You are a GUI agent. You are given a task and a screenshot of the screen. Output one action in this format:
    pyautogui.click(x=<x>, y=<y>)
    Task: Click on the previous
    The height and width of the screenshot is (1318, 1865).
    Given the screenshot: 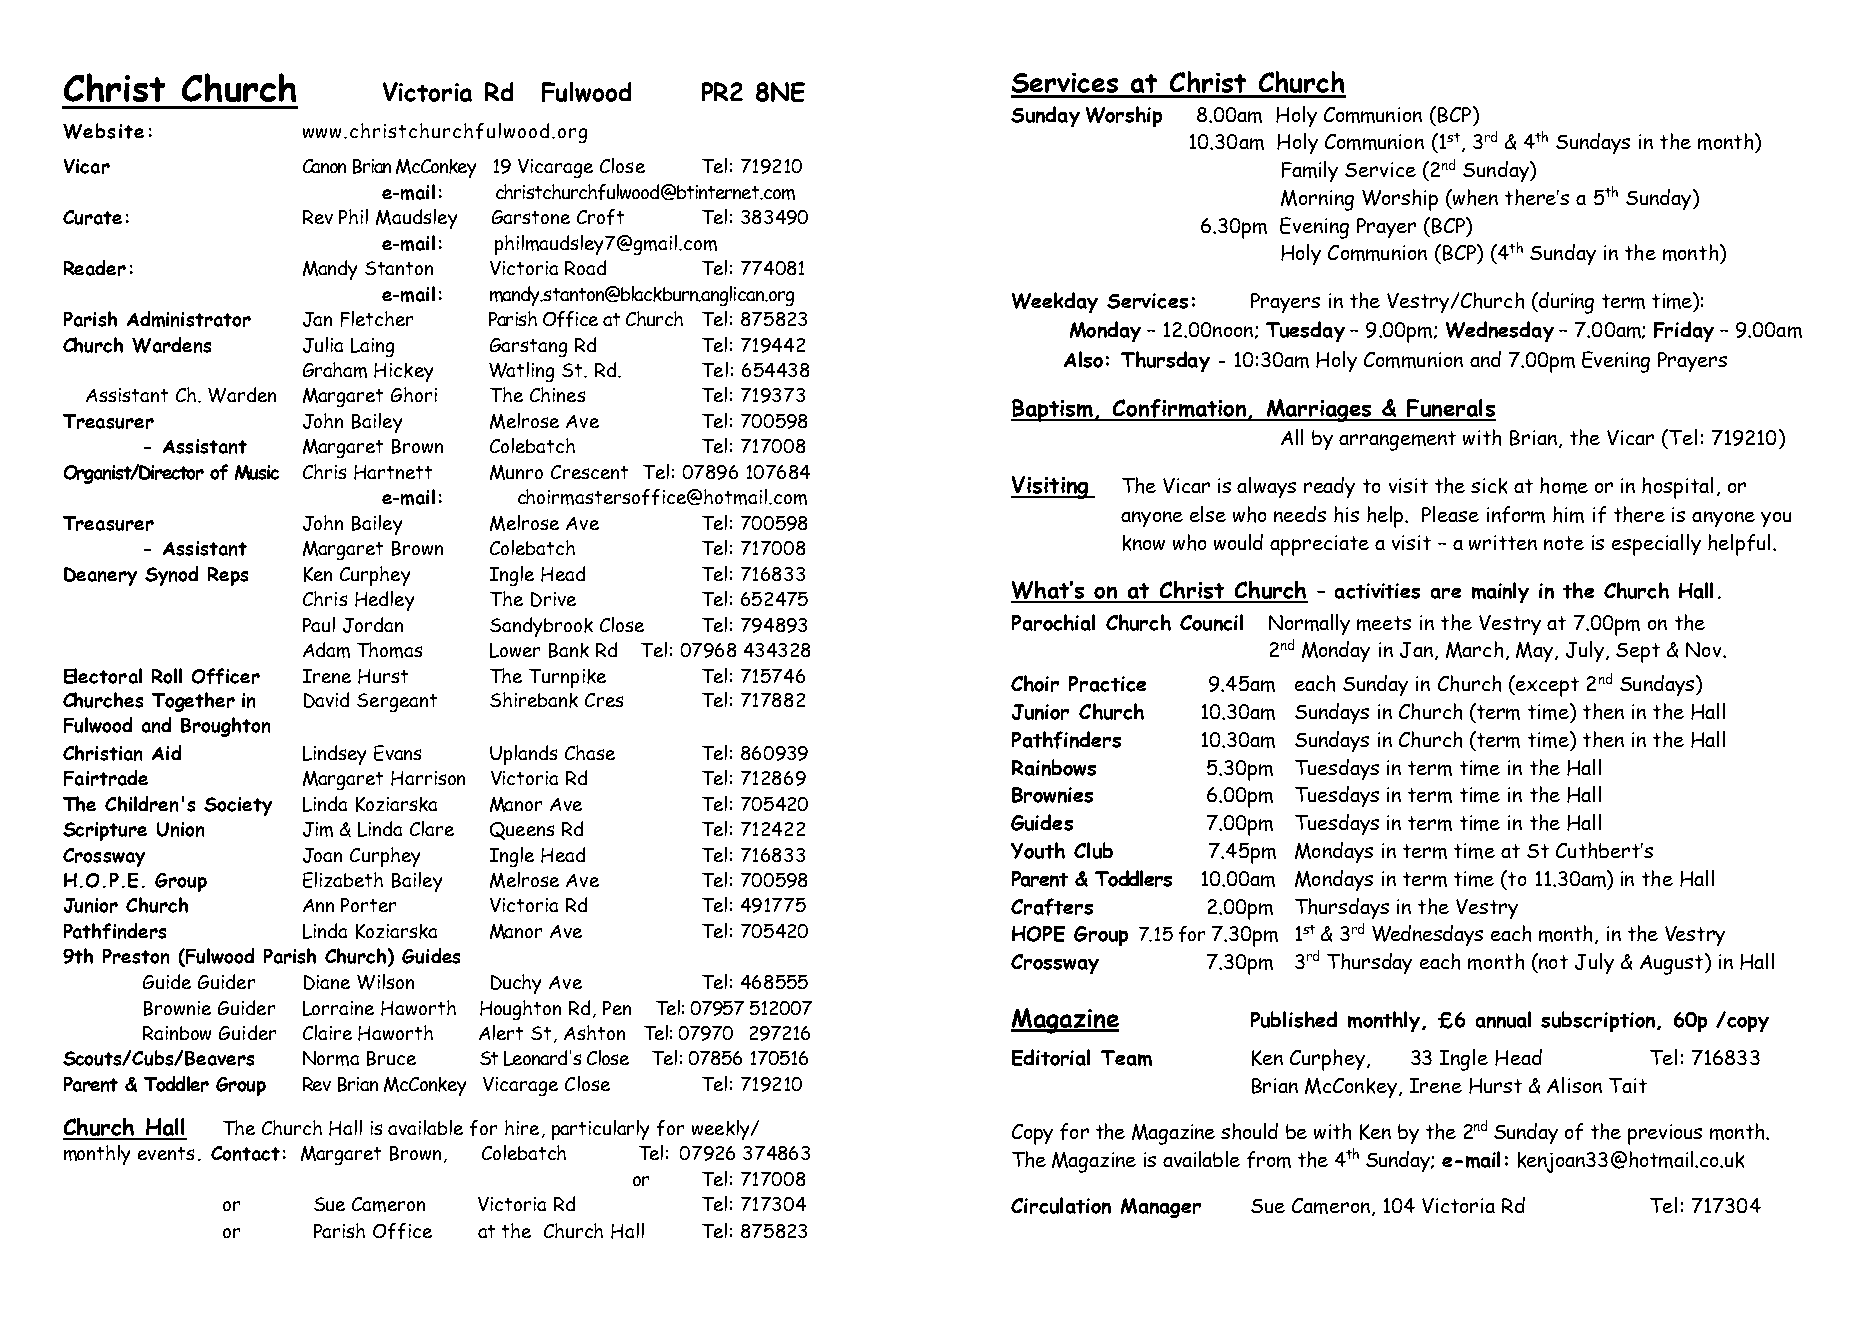 What is the action you would take?
    pyautogui.click(x=1665, y=1134)
